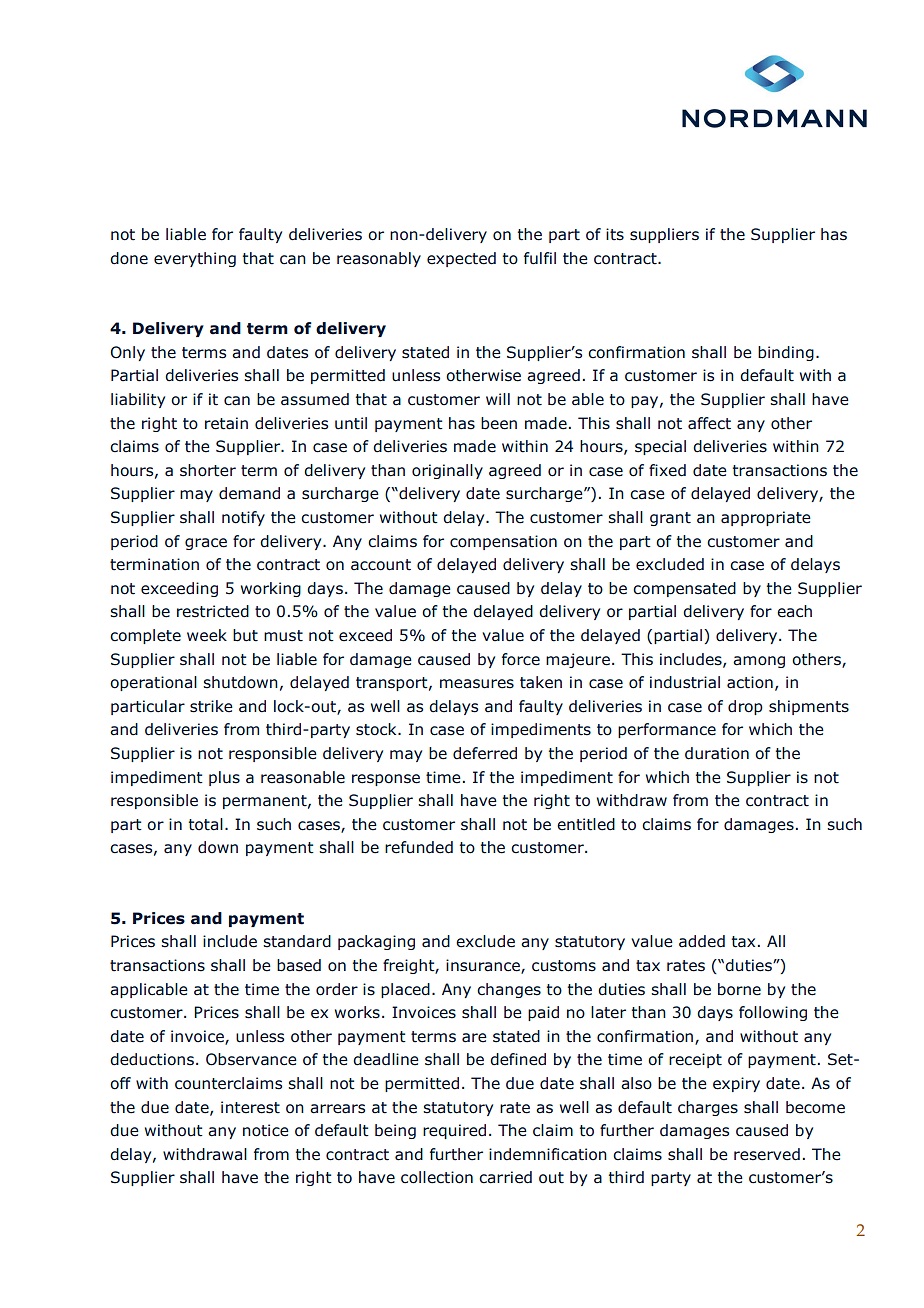 This page has width=924, height=1308. What do you see at coordinates (206, 544) in the page?
I see `grace` at bounding box center [206, 544].
